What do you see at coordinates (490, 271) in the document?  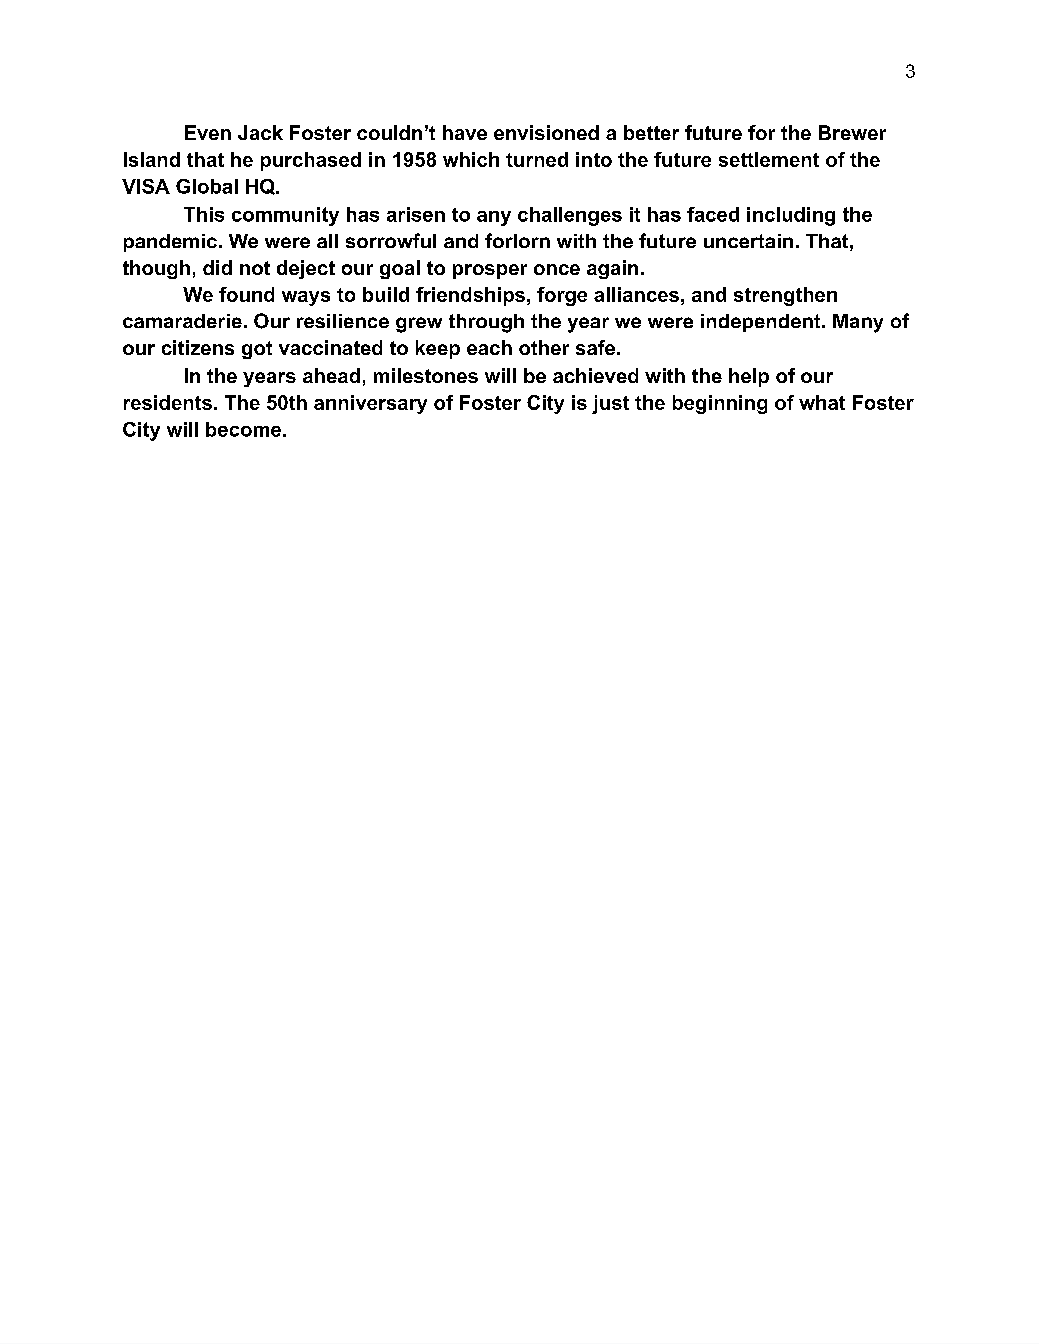 I see `prosper` at bounding box center [490, 271].
